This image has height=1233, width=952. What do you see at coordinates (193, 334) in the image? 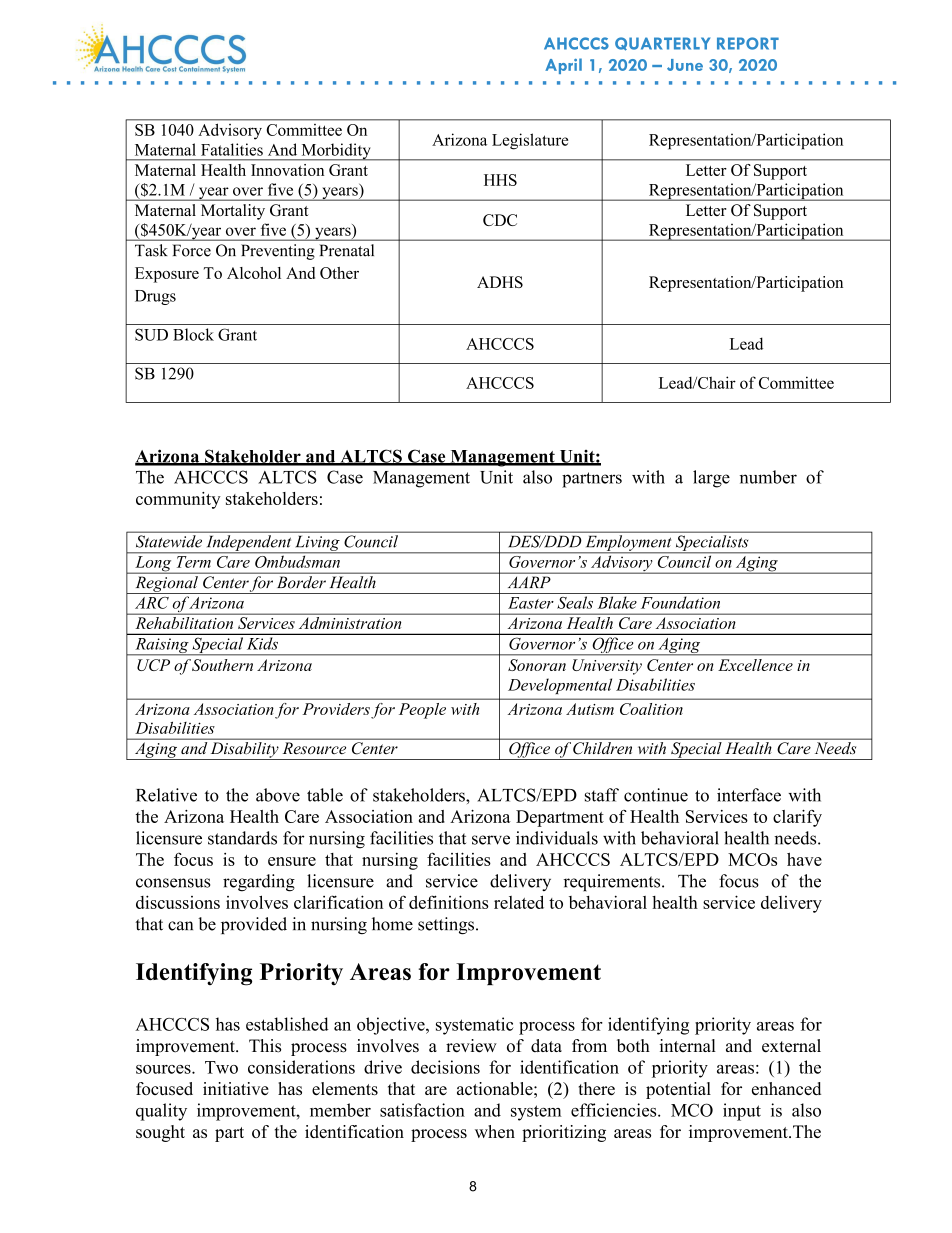
I see `Block` at bounding box center [193, 334].
